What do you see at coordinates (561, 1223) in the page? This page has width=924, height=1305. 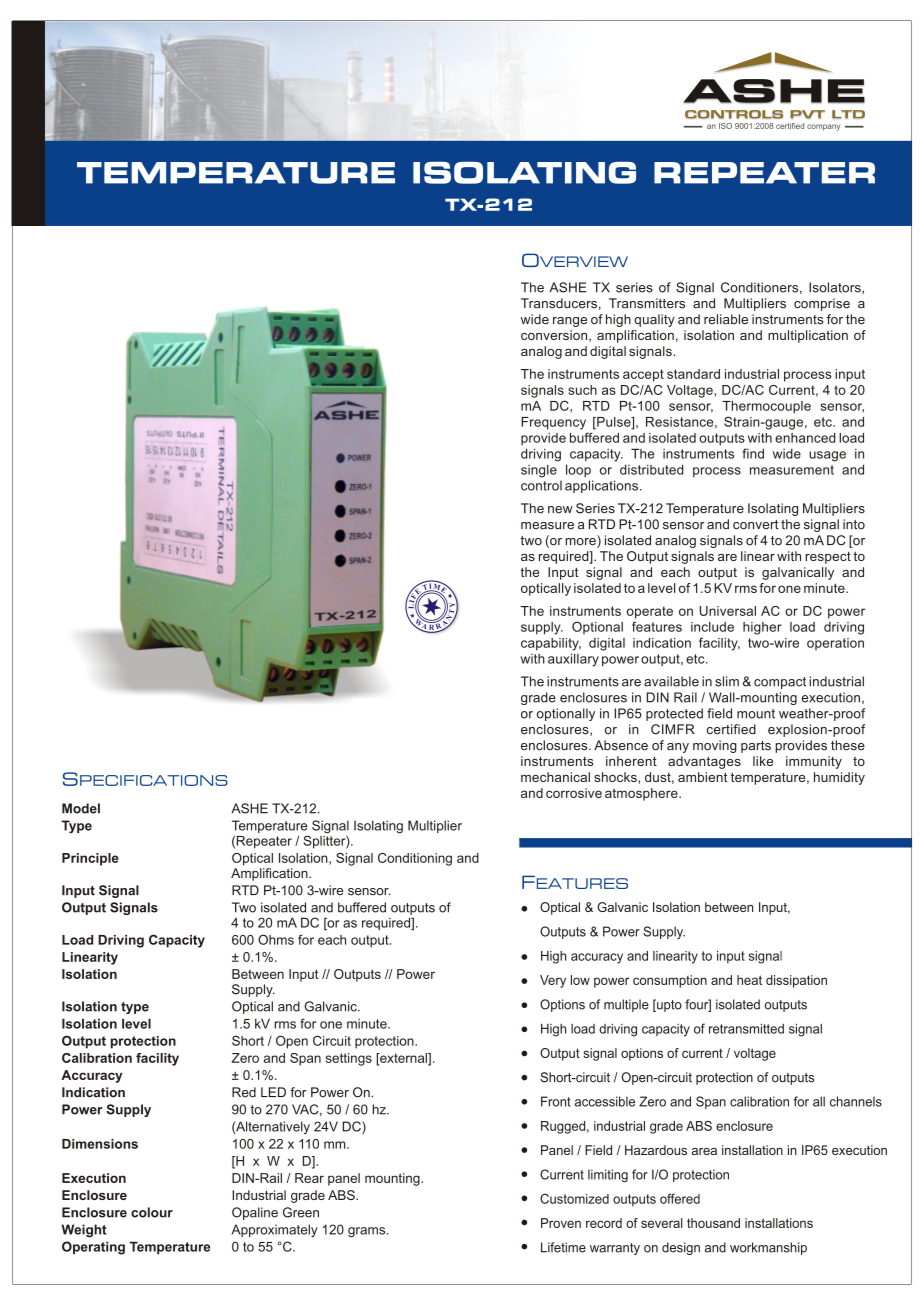 I see `Proven` at bounding box center [561, 1223].
